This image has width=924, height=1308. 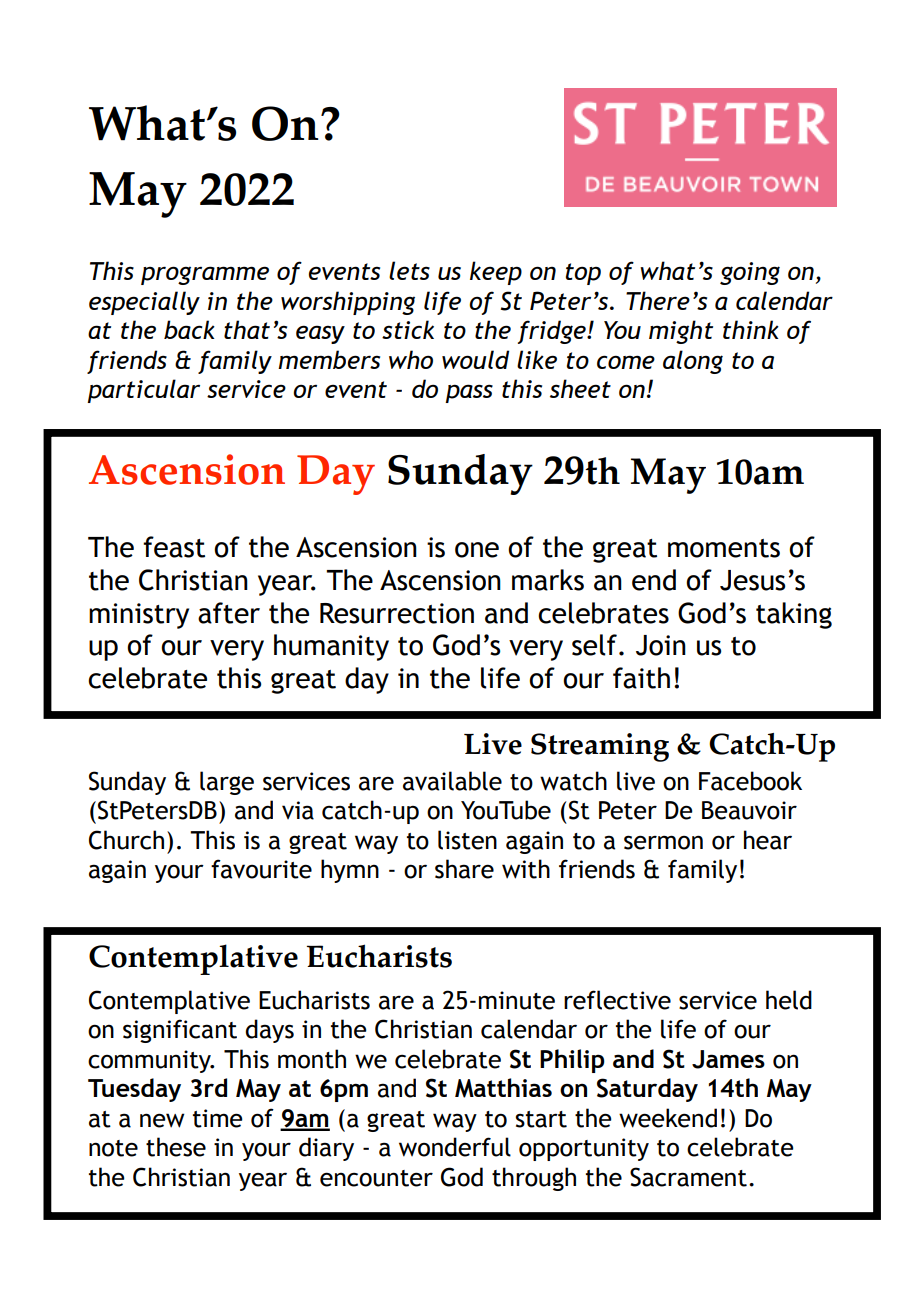 I want to click on programme, so click(x=205, y=275).
